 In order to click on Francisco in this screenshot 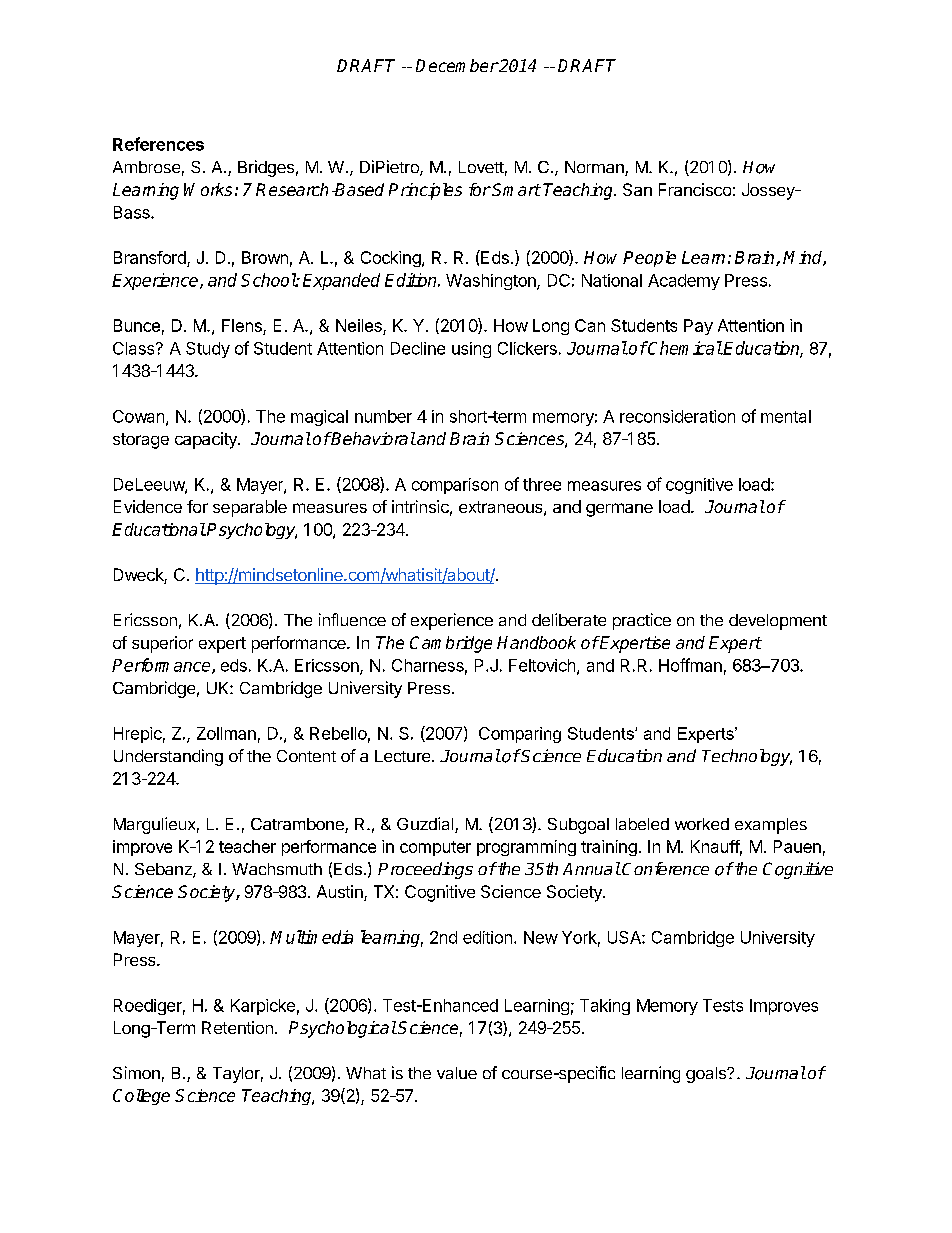, I will do `click(695, 189)`.
